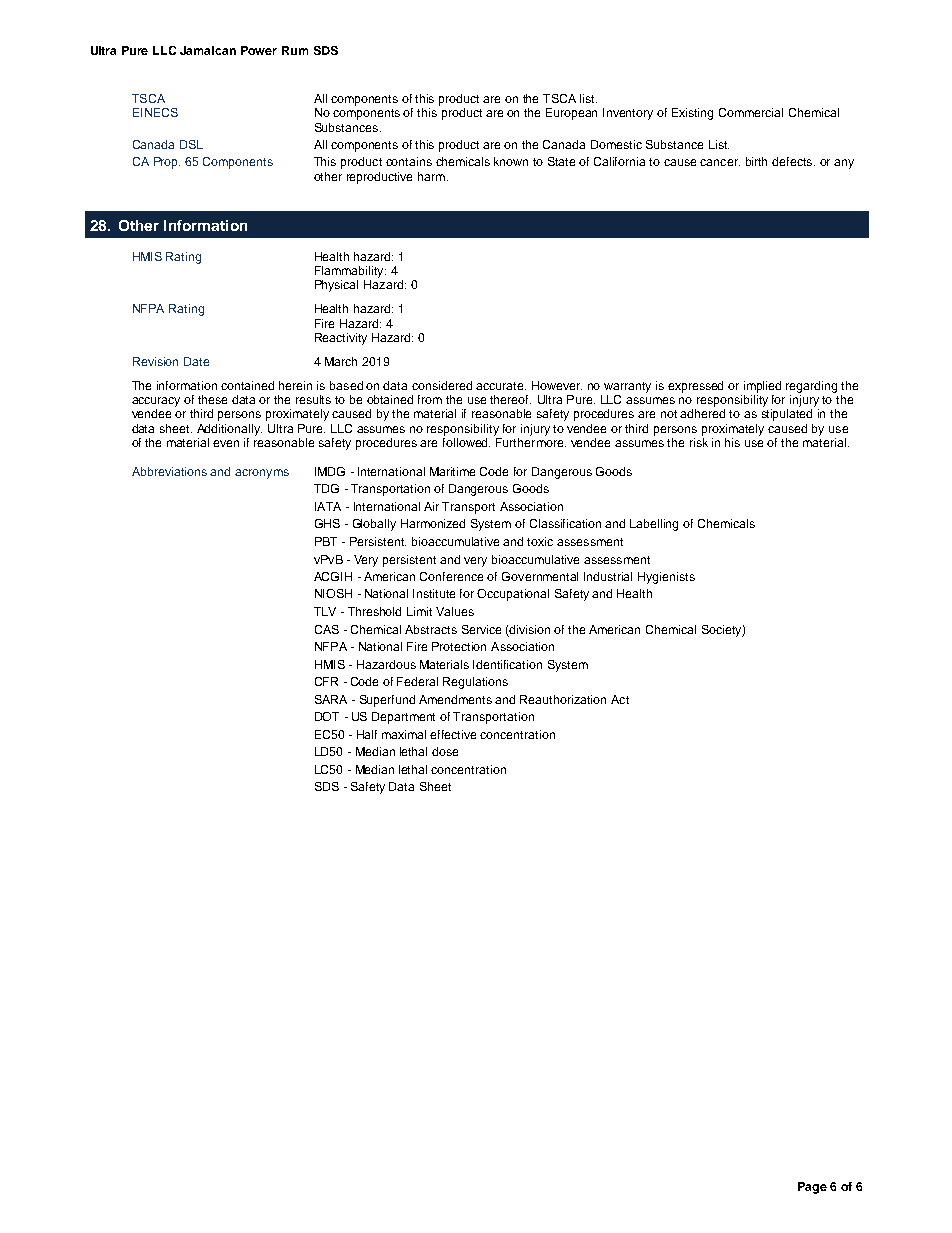 This image has width=952, height=1233. Describe the element at coordinates (367, 734) in the image. I see `Half` at that location.
